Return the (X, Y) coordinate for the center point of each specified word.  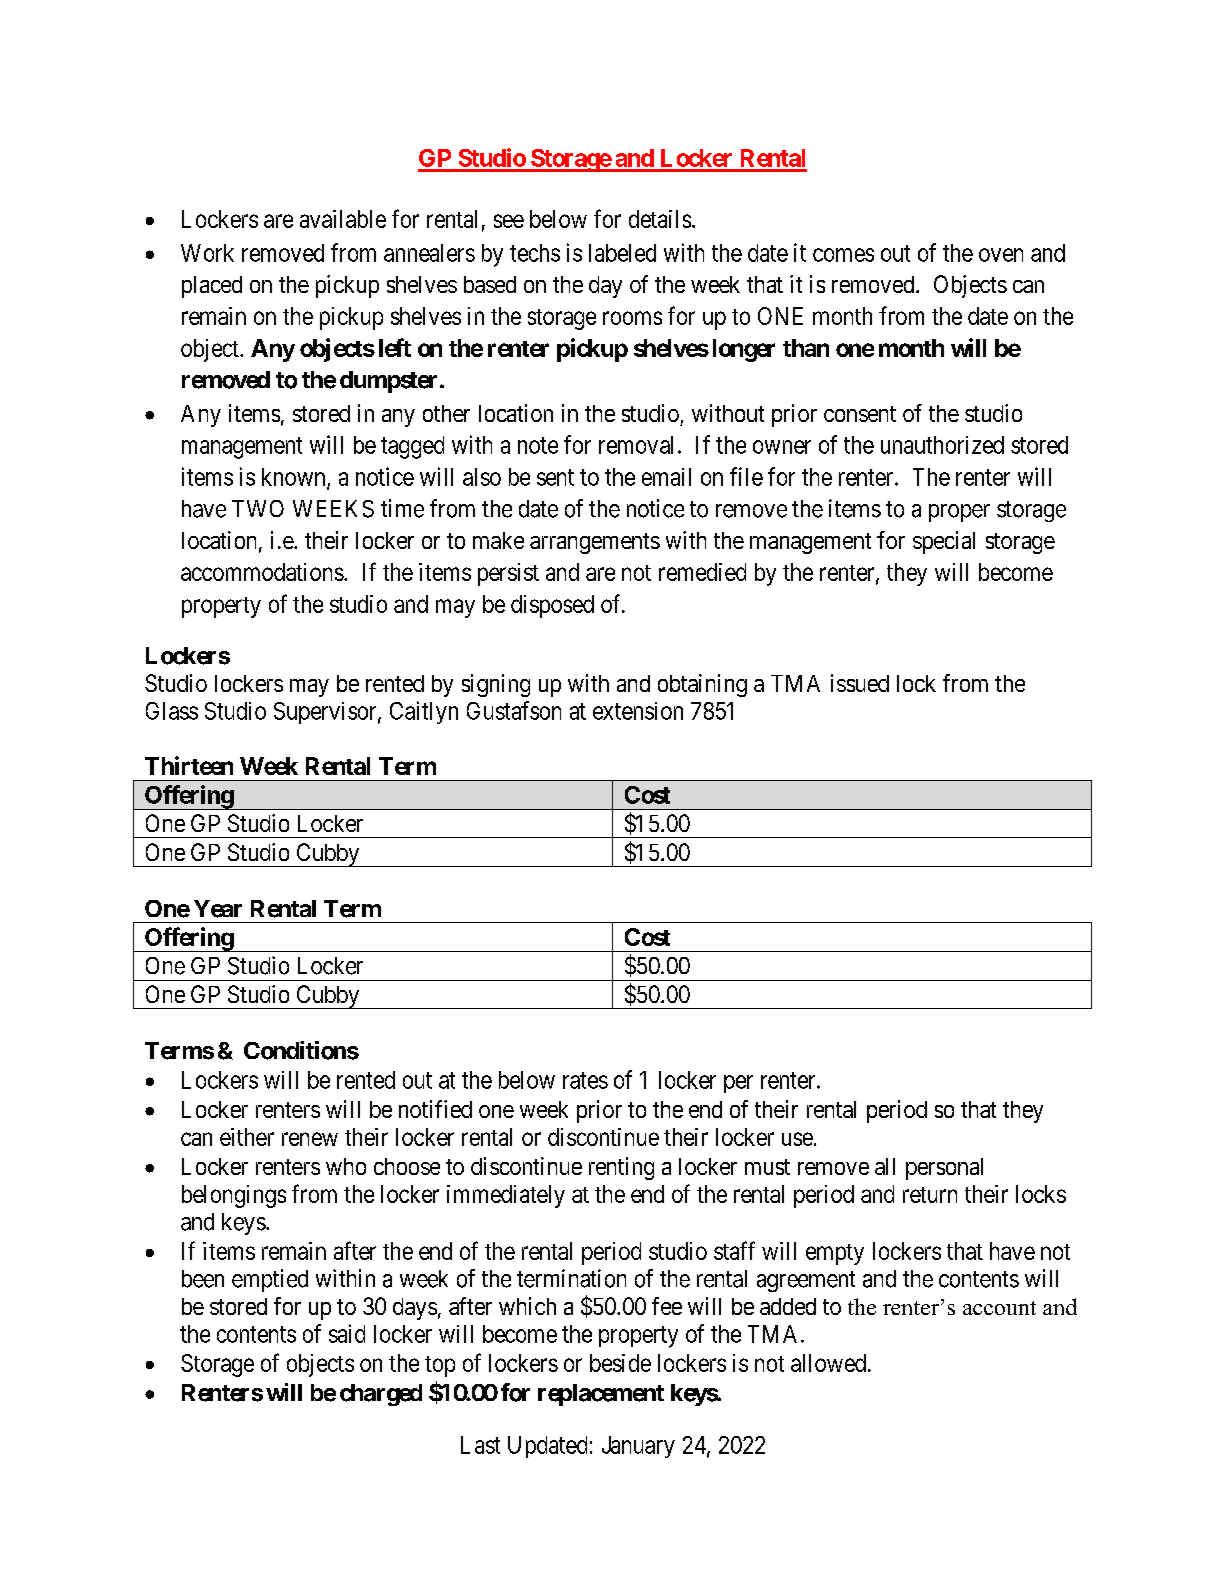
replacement (601, 1395)
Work (207, 253)
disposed (552, 606)
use (797, 1139)
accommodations (262, 572)
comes (843, 255)
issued (860, 683)
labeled (622, 253)
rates (585, 1080)
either (247, 1137)
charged (381, 1395)
